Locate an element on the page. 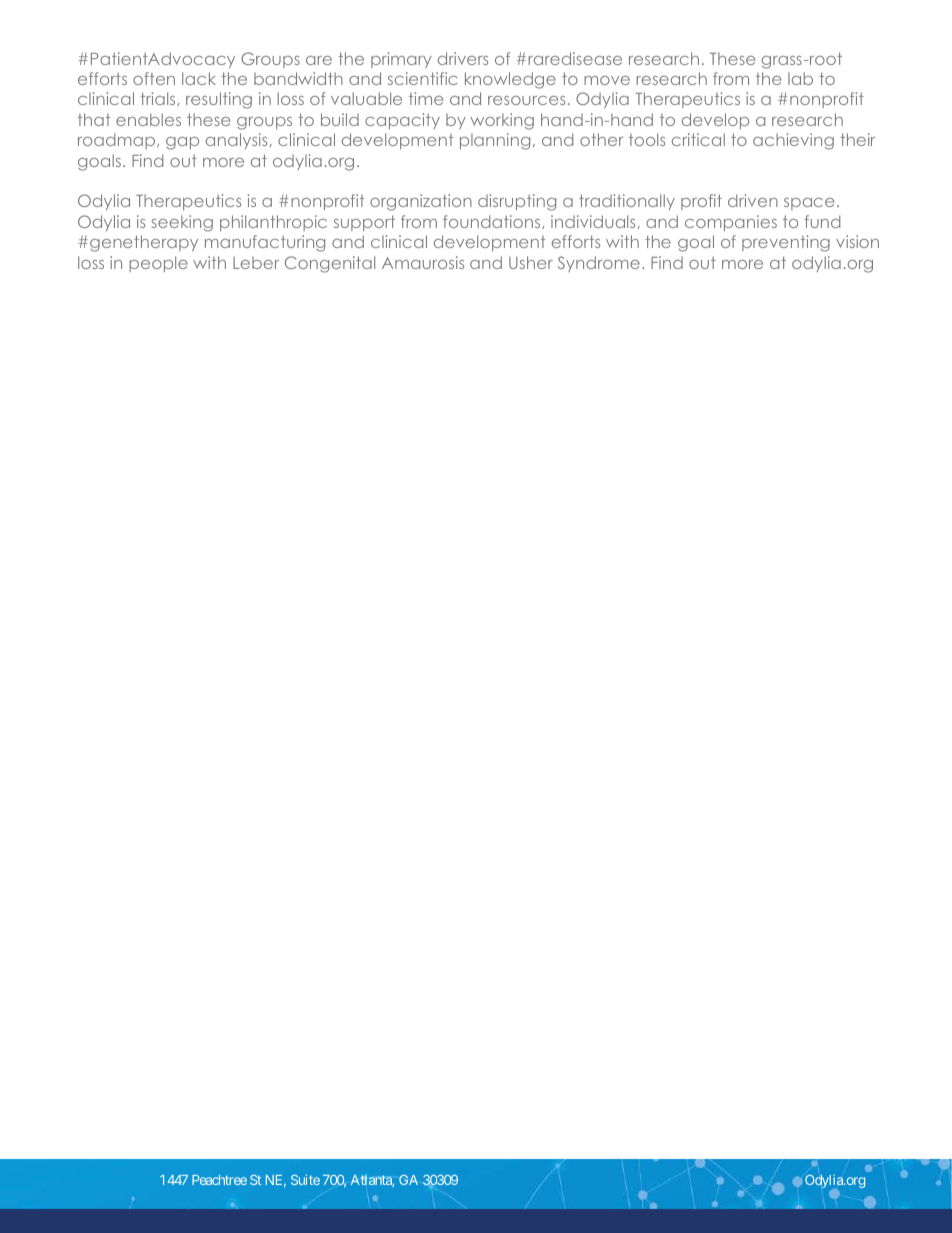 Image resolution: width=952 pixels, height=1233 pixels. knowledge is located at coordinates (510, 80).
